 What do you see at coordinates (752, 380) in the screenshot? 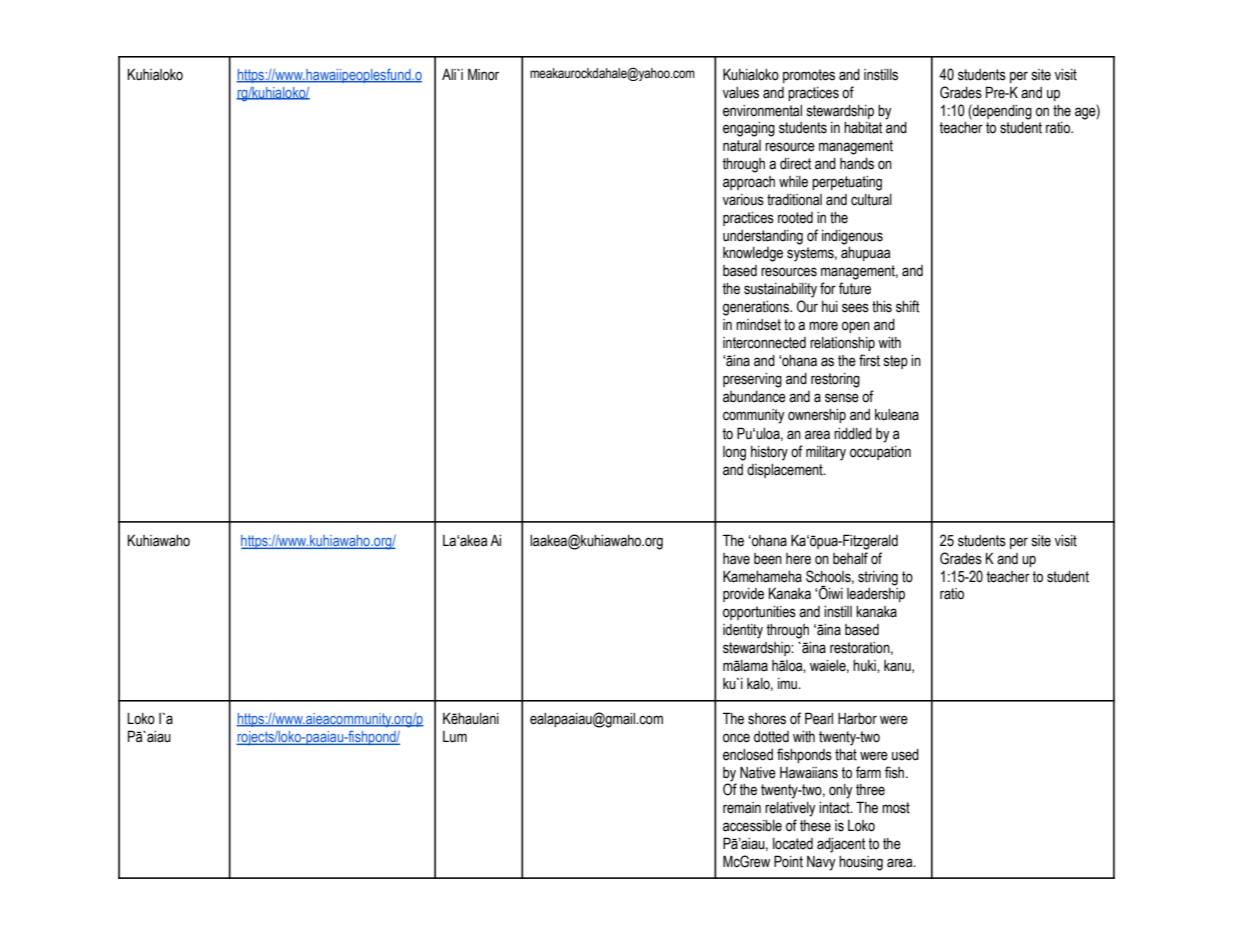
I see `preserving` at bounding box center [752, 380].
